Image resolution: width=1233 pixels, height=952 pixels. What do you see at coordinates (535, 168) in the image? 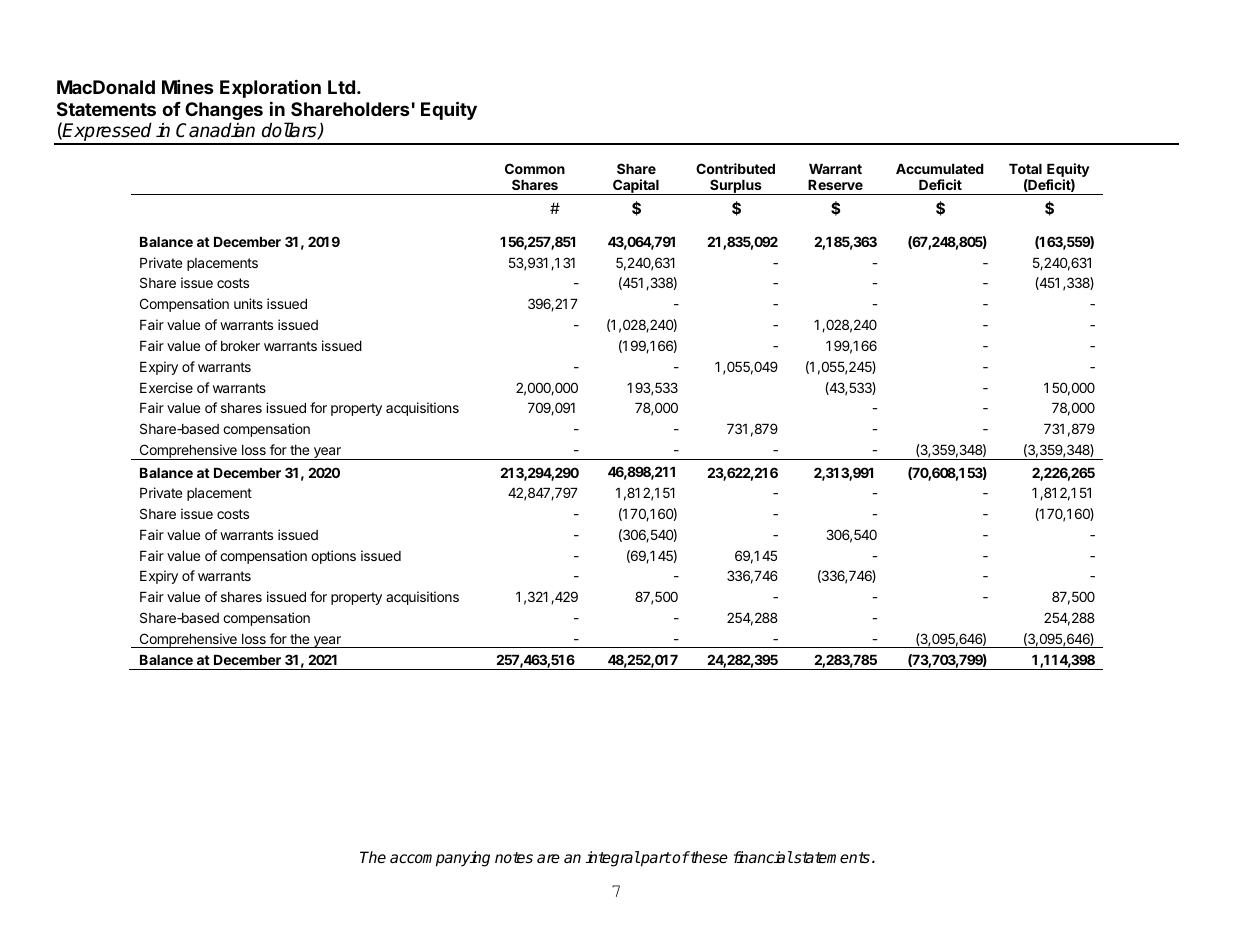
I see `Common` at bounding box center [535, 168].
